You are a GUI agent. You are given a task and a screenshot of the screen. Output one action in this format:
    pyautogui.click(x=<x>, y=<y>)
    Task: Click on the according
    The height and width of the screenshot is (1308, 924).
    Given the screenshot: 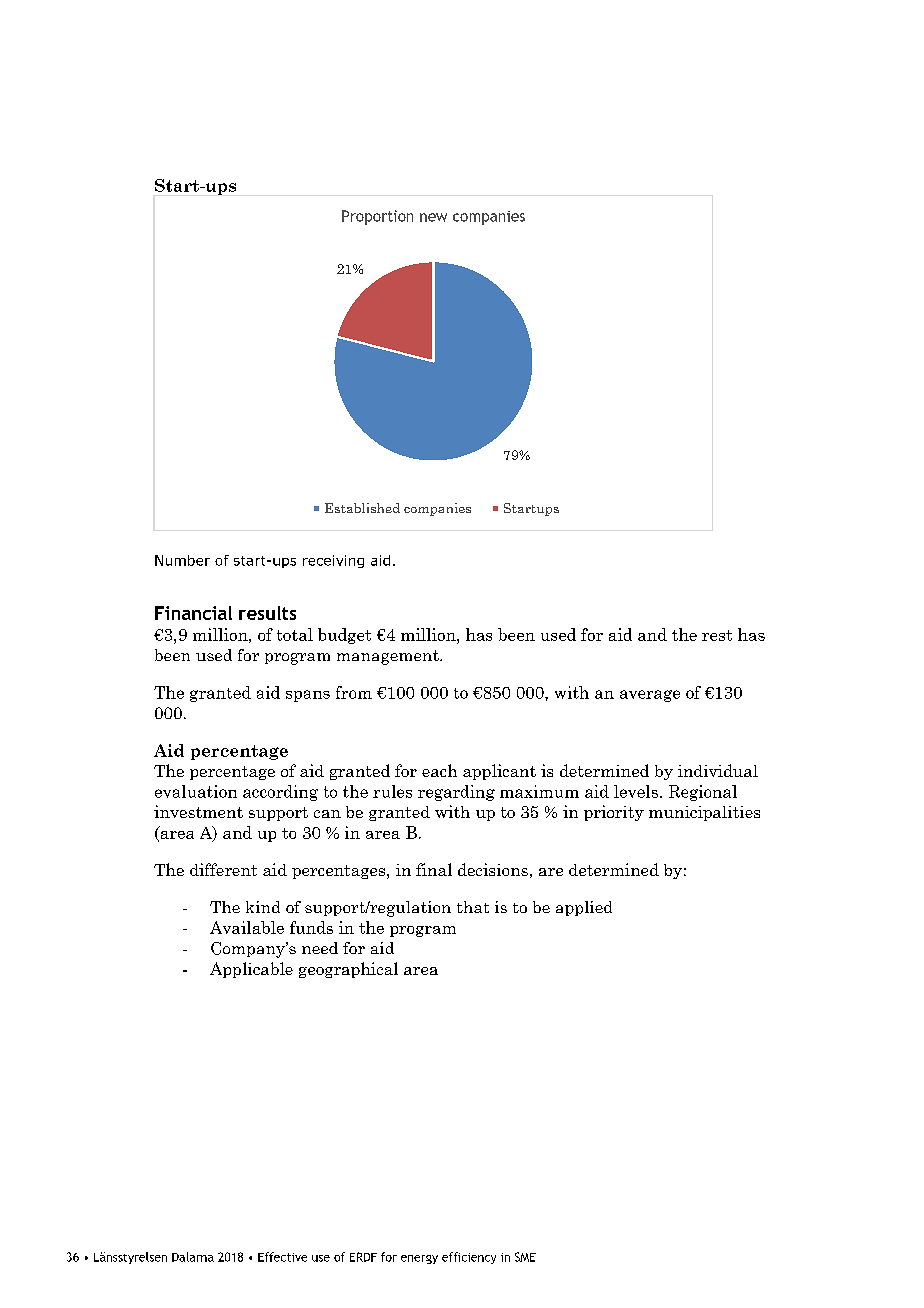 What is the action you would take?
    pyautogui.click(x=280, y=793)
